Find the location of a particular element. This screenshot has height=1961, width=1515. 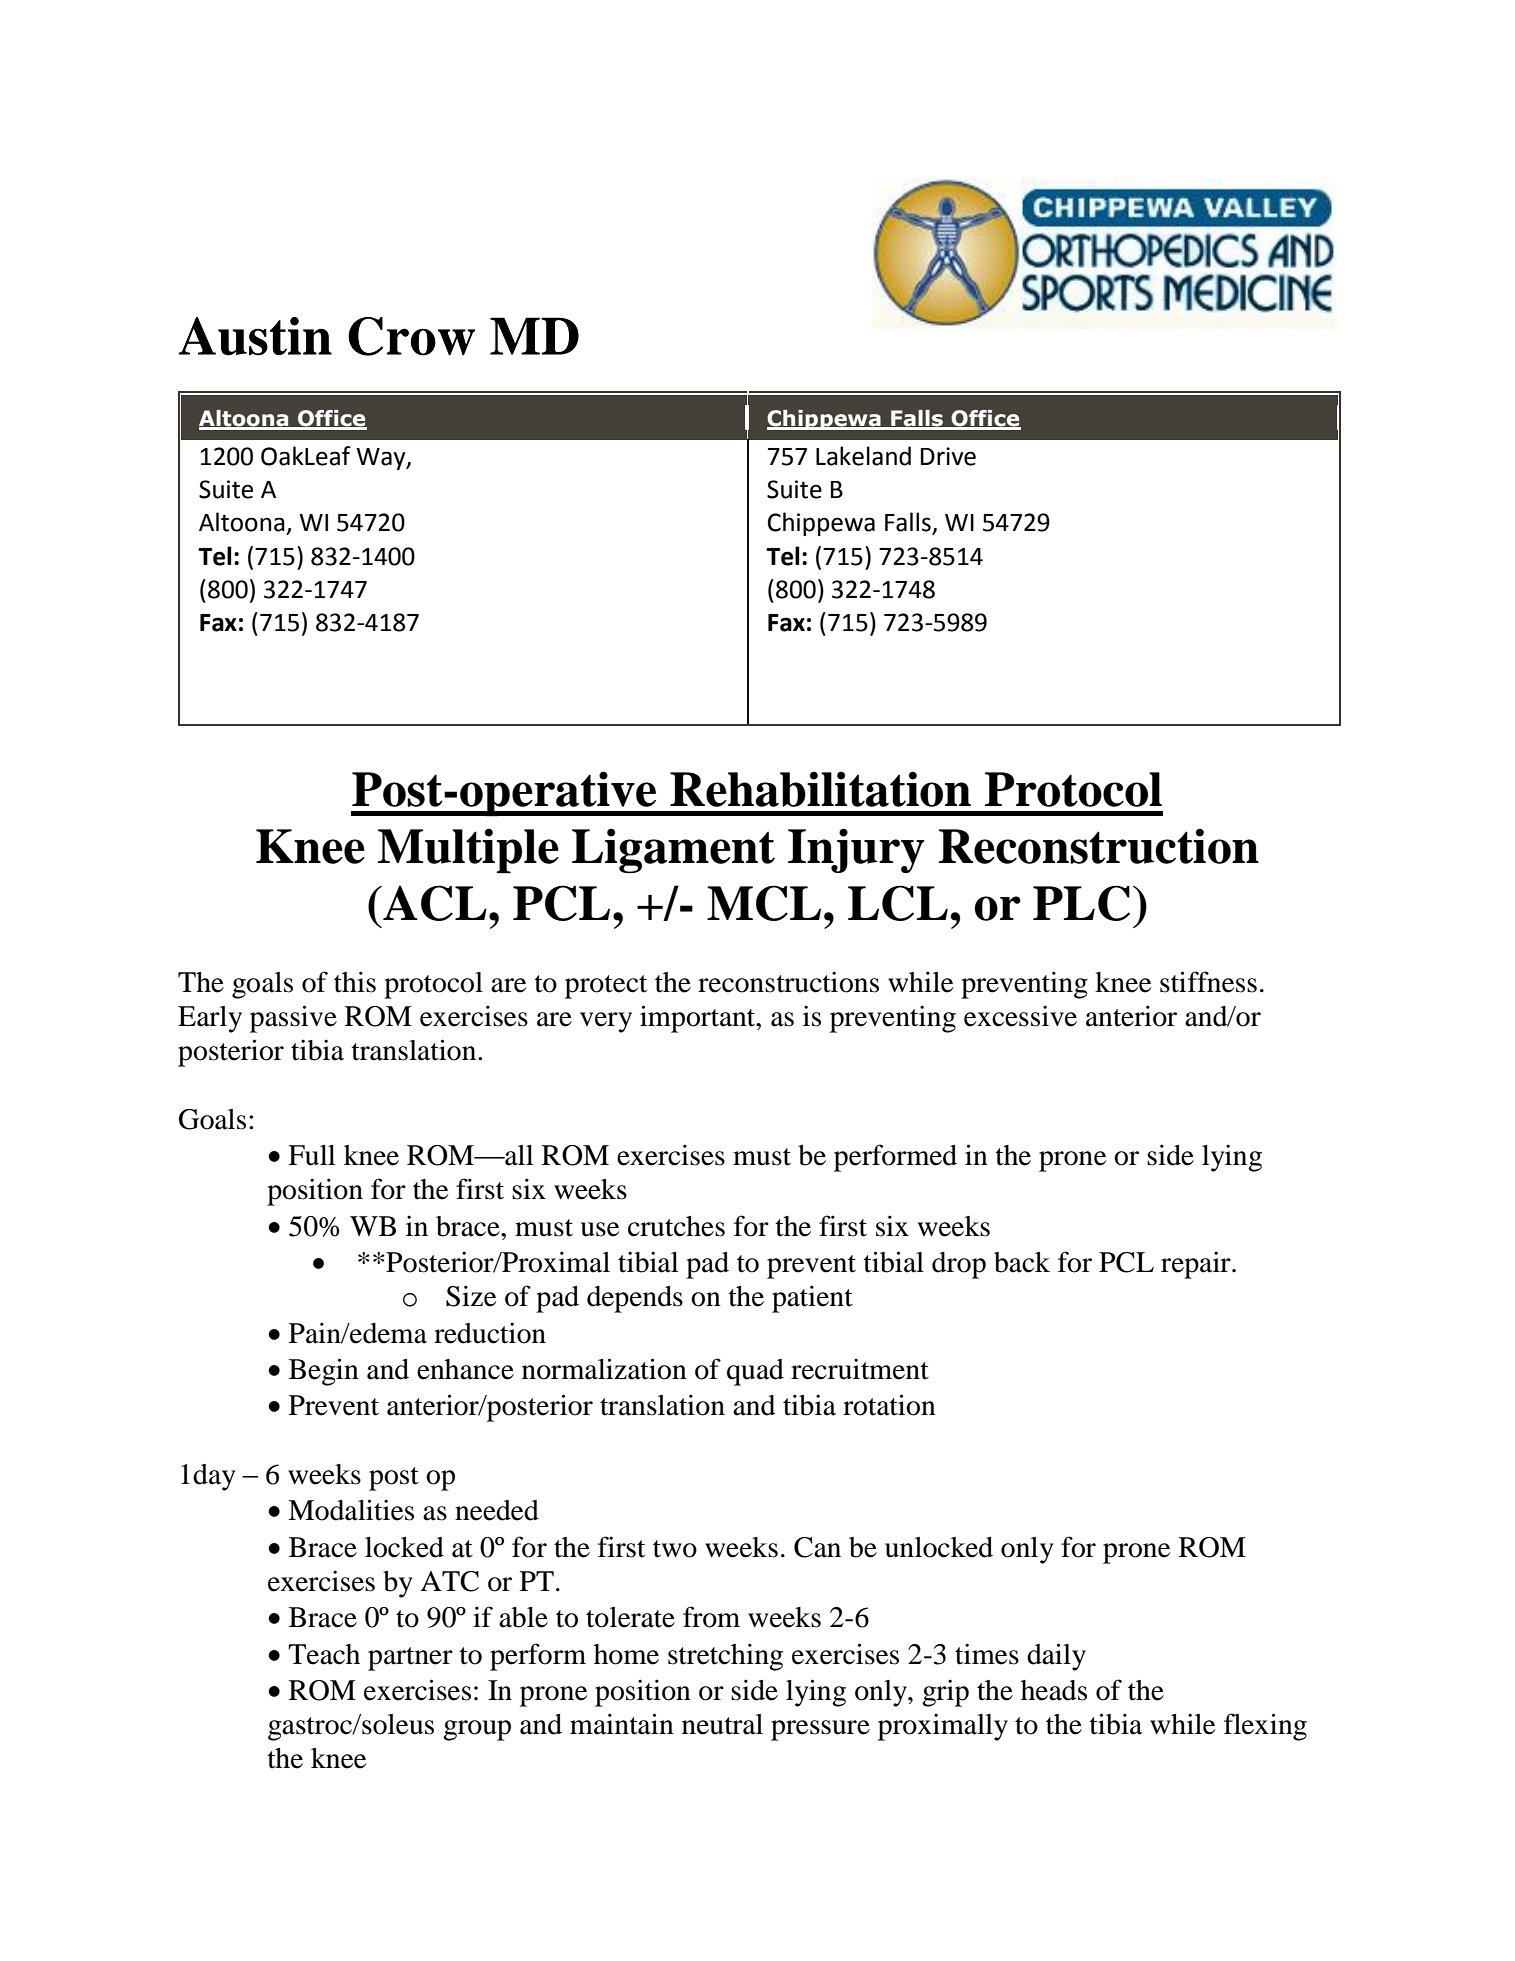

very is located at coordinates (606, 1022).
